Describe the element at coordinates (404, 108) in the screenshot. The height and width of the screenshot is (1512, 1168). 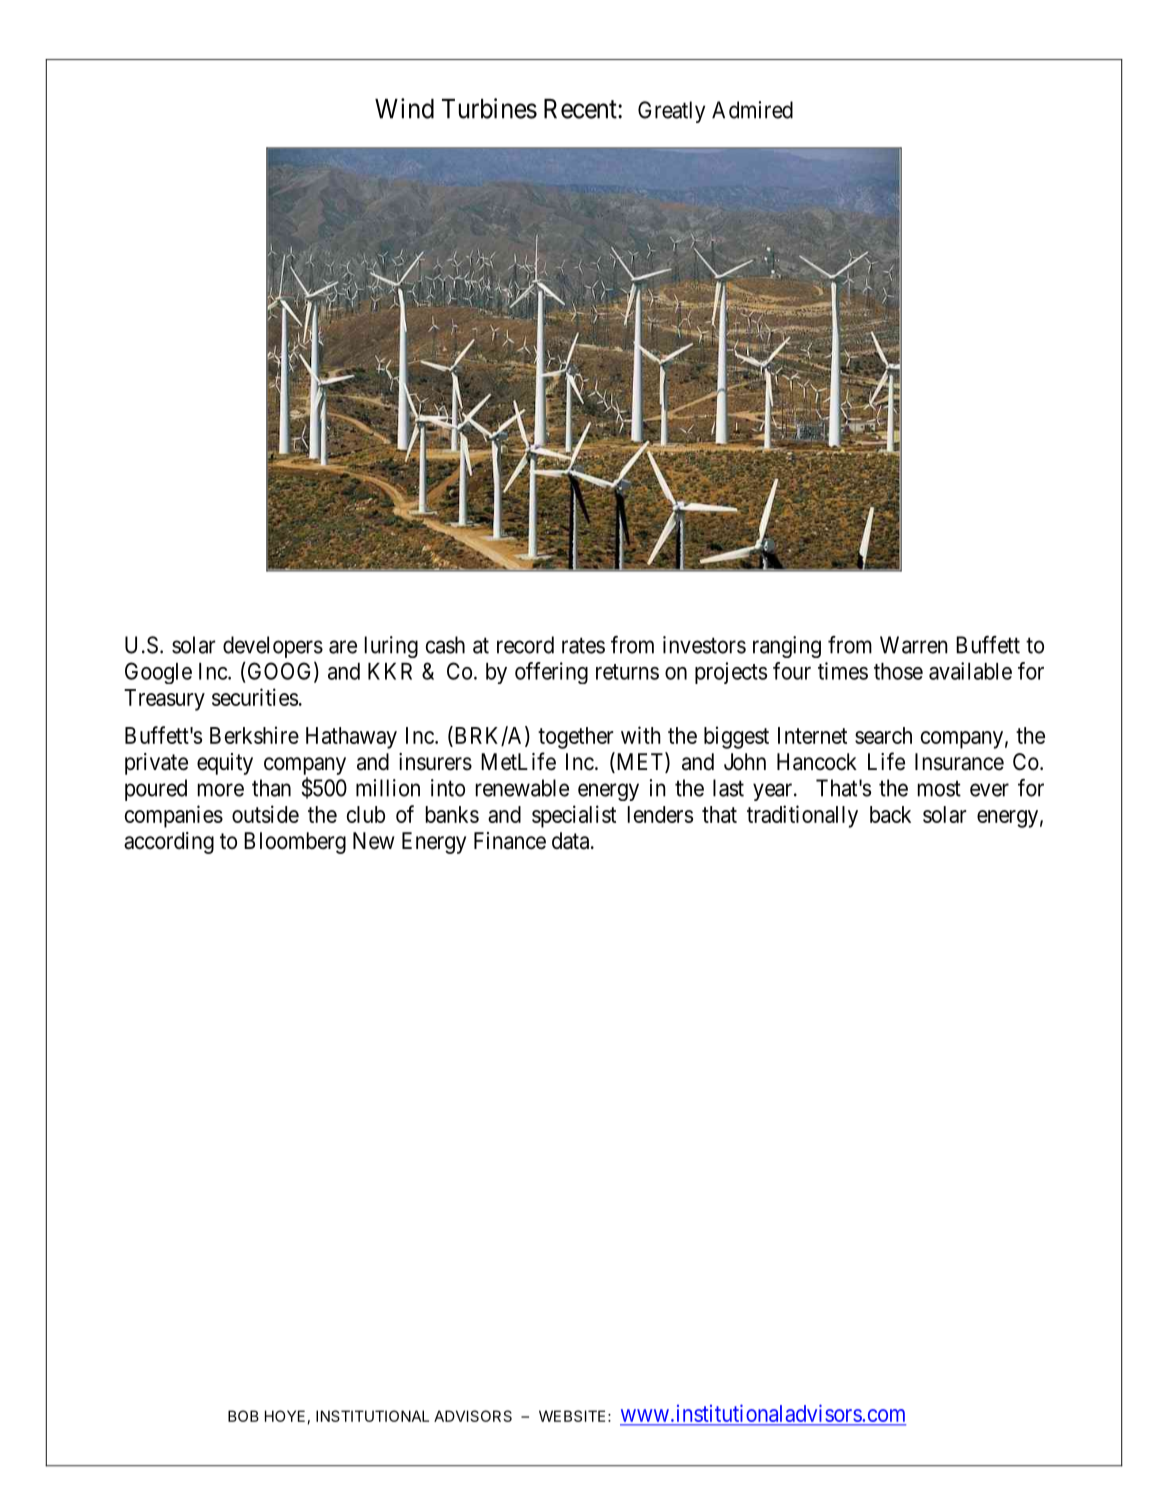
I see `Wind` at that location.
